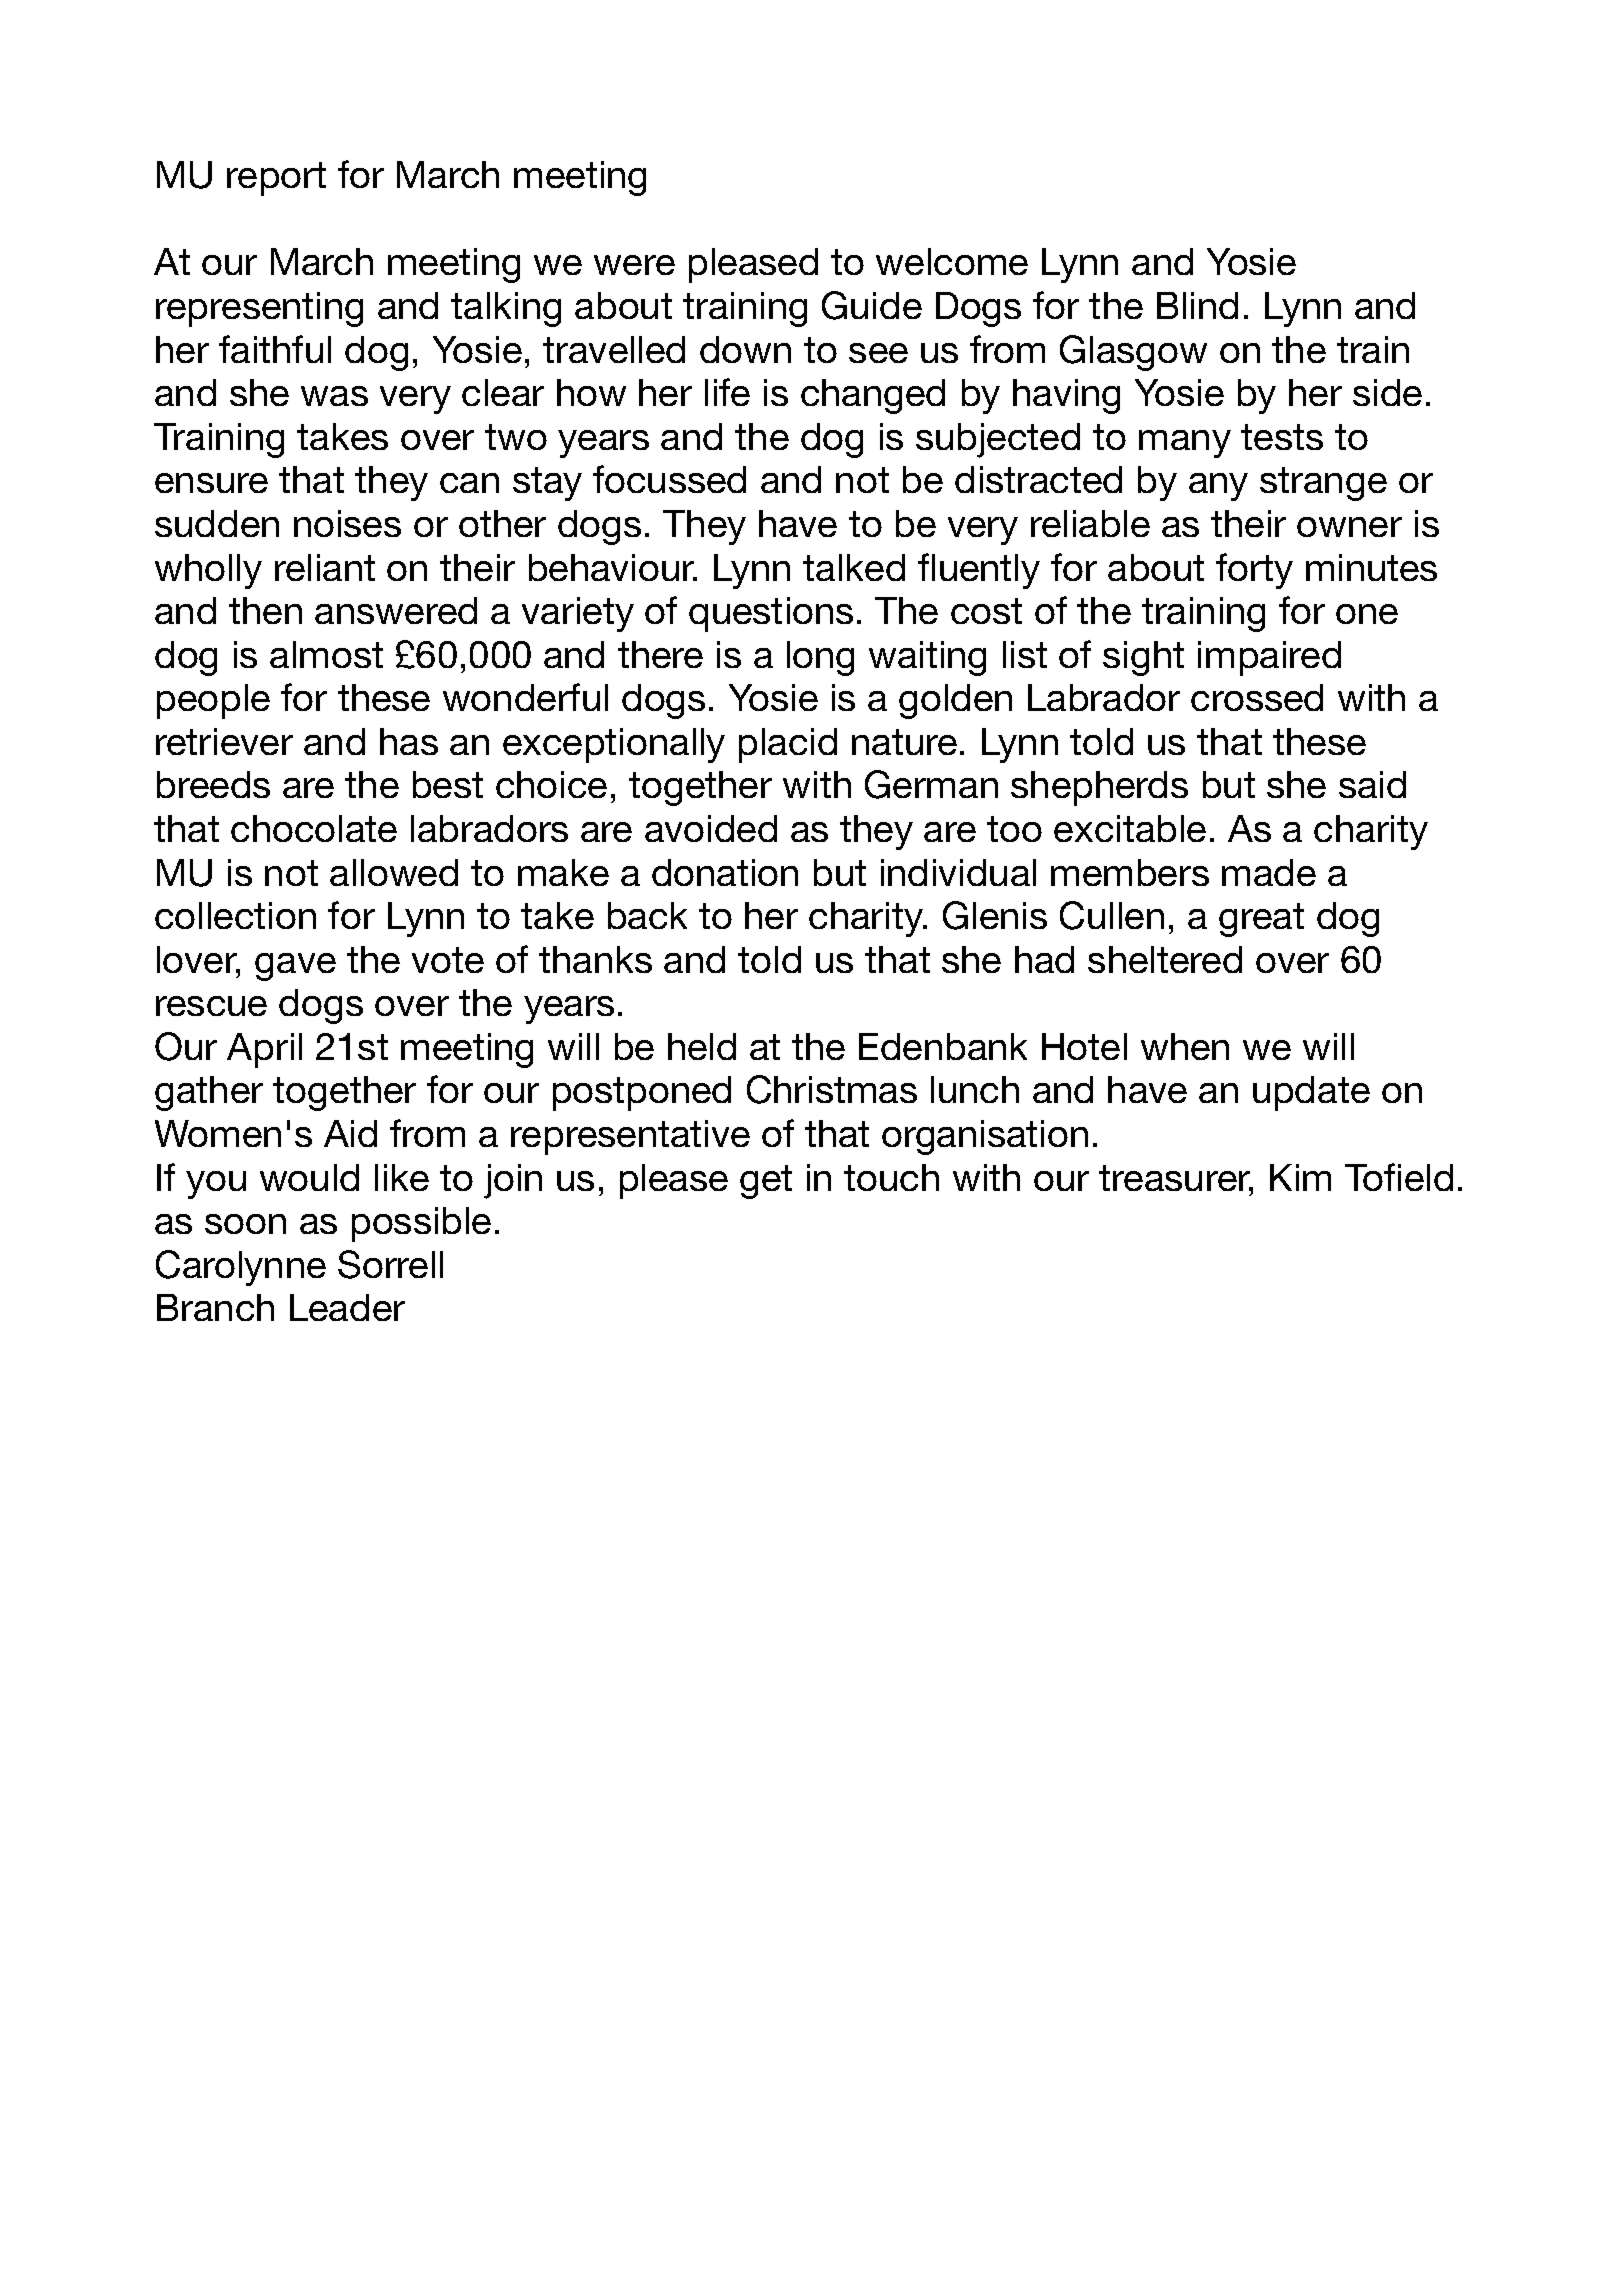 The width and height of the screenshot is (1622, 2293). What do you see at coordinates (788, 745) in the screenshot?
I see `placid` at bounding box center [788, 745].
